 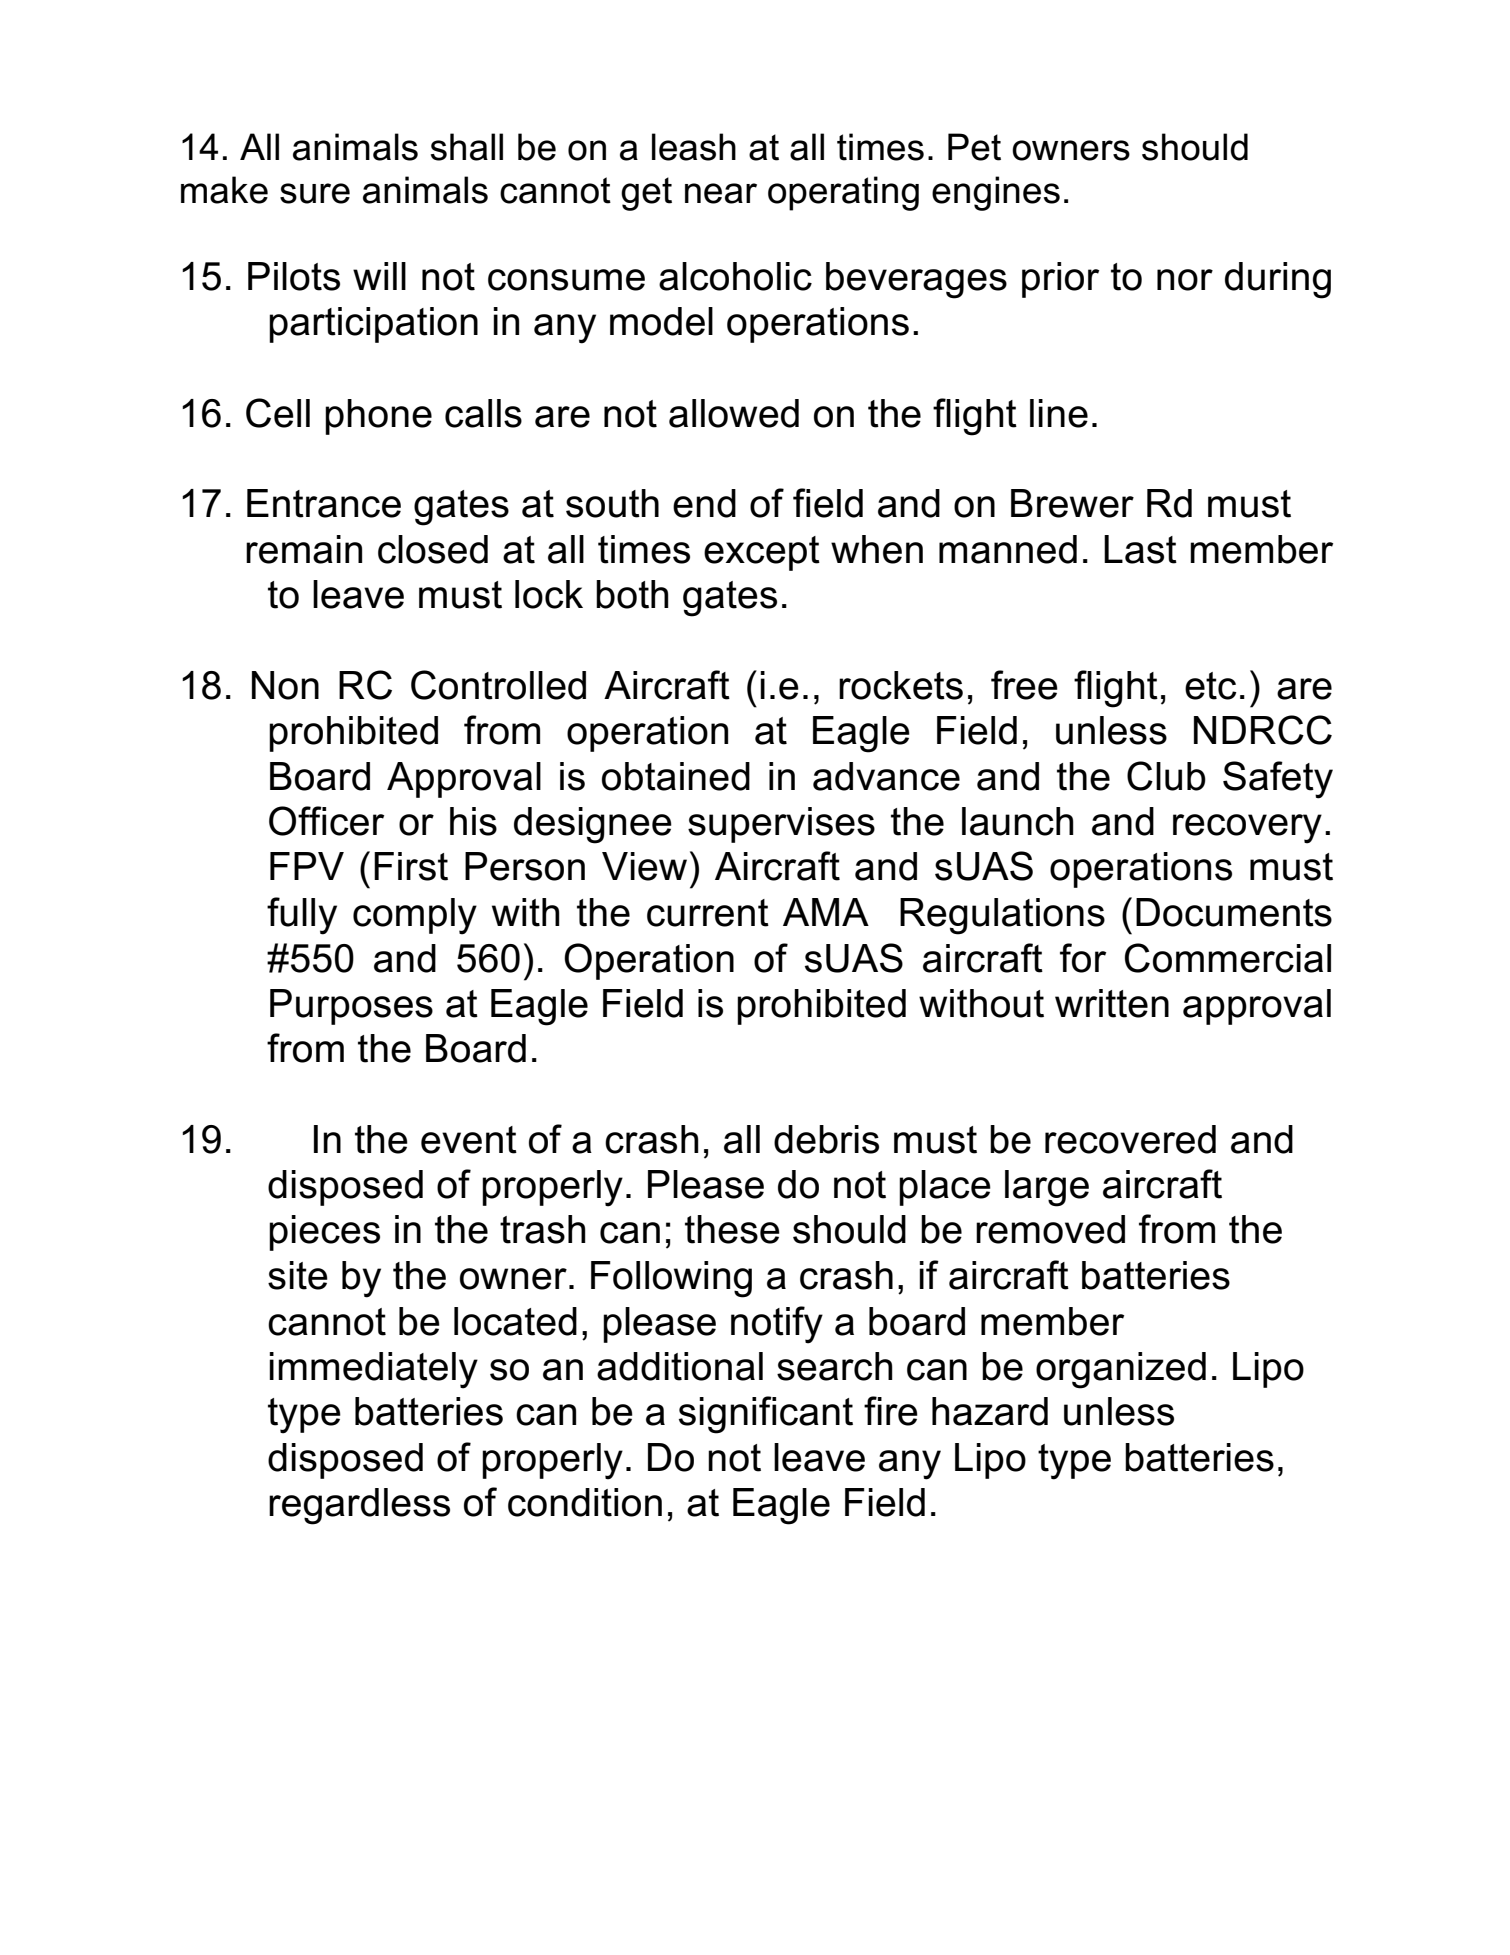 What do you see at coordinates (1185, 280) in the page?
I see `nor` at bounding box center [1185, 280].
